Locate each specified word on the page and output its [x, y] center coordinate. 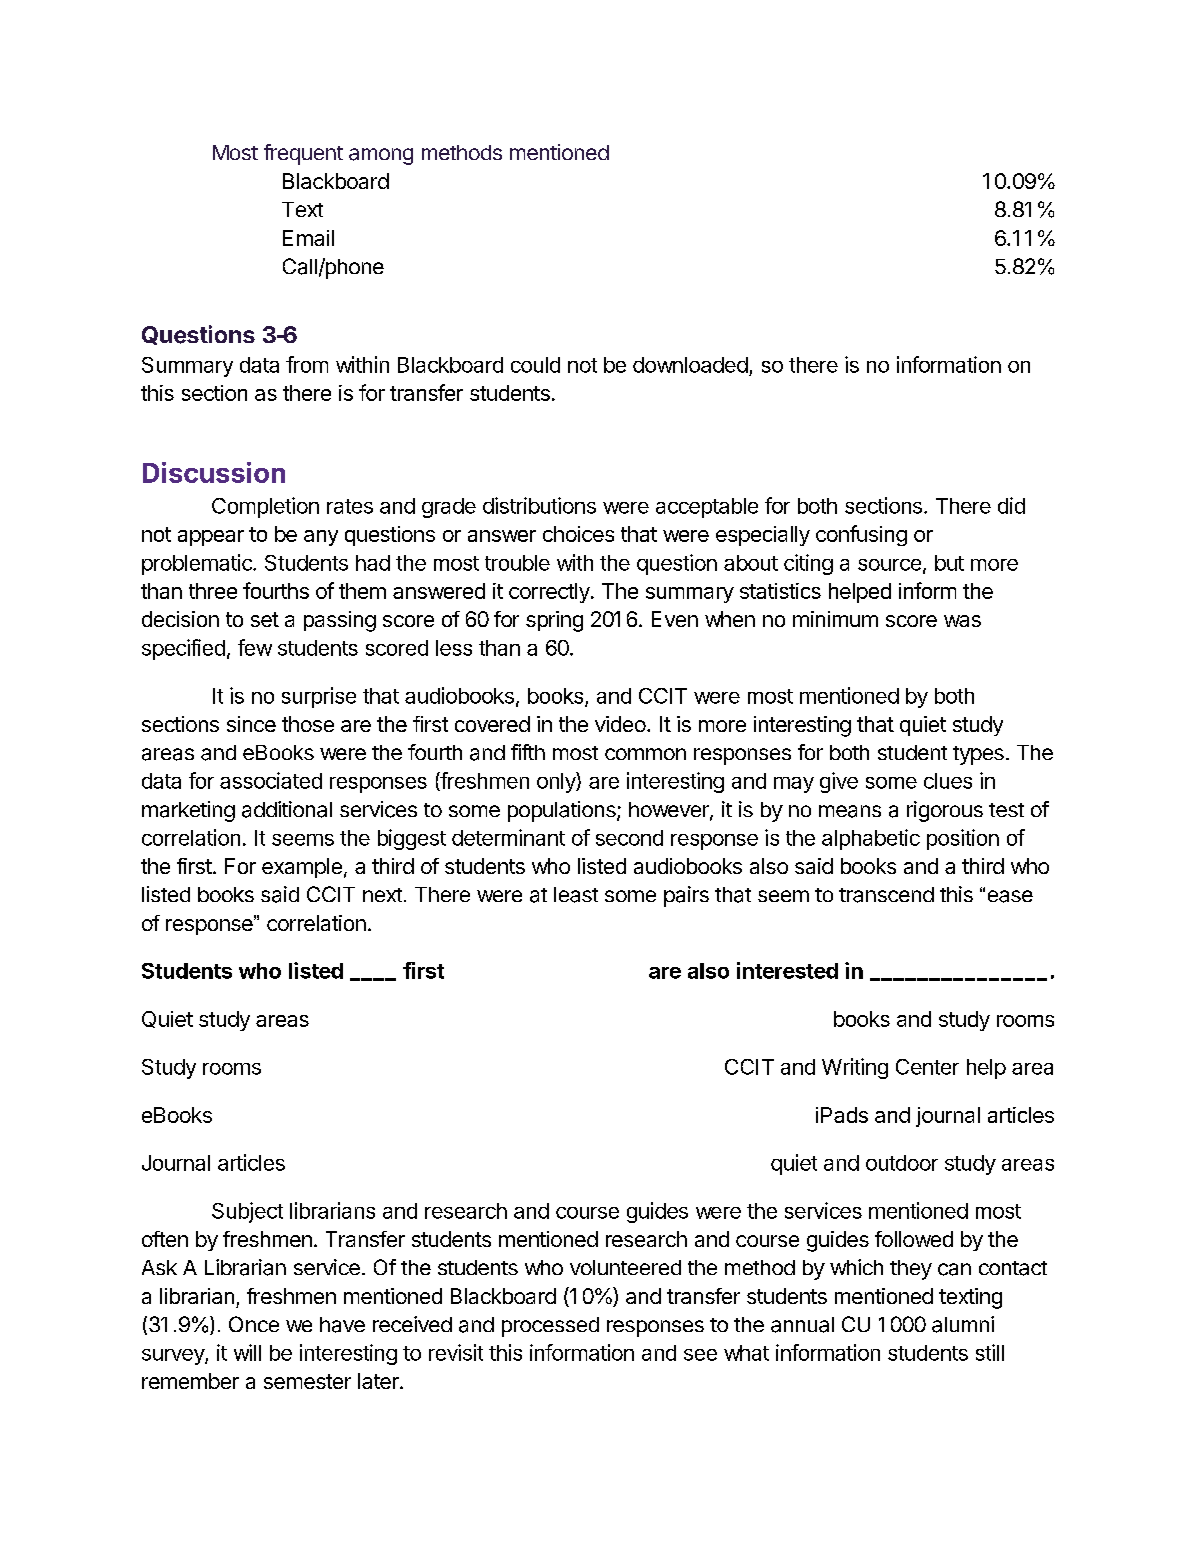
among [381, 156]
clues [948, 781]
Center [927, 1067]
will [247, 1352]
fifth [528, 752]
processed [550, 1327]
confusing [861, 535]
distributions [539, 505]
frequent [303, 154]
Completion [265, 507]
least [576, 895]
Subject [247, 1212]
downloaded [690, 365]
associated [271, 780]
